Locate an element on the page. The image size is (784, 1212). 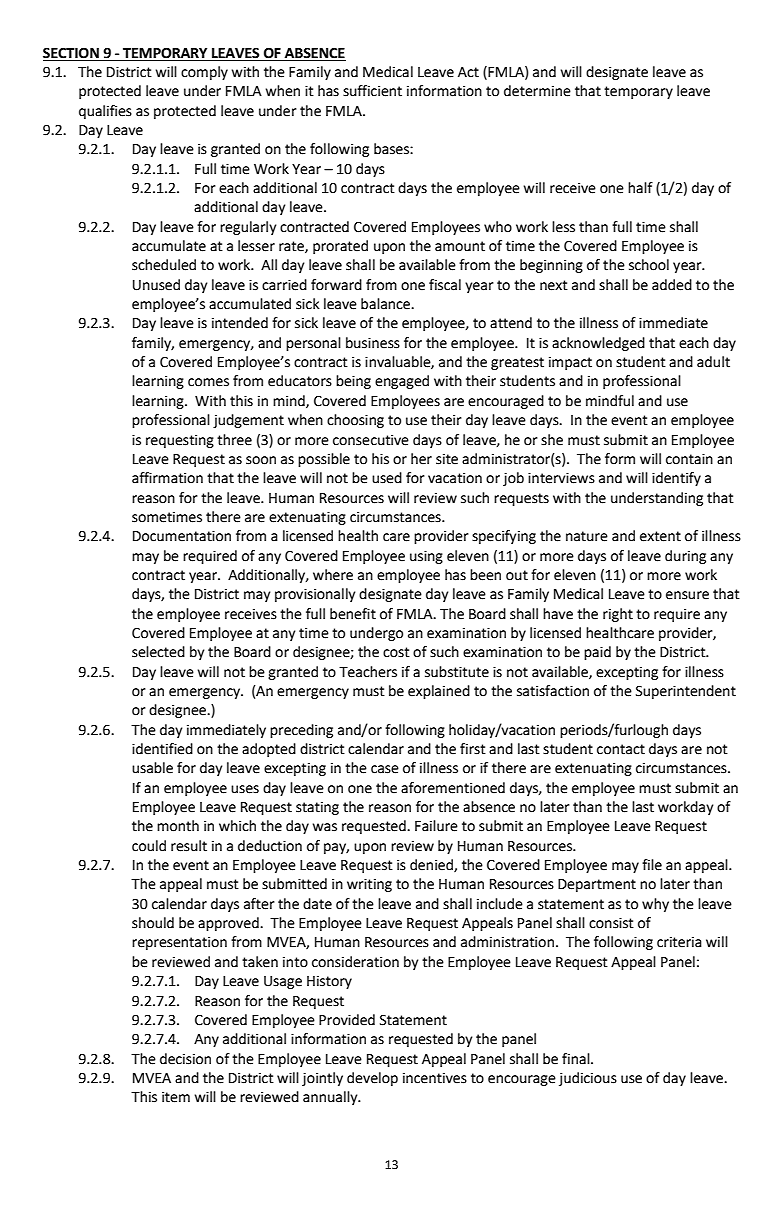
comes is located at coordinates (208, 382).
